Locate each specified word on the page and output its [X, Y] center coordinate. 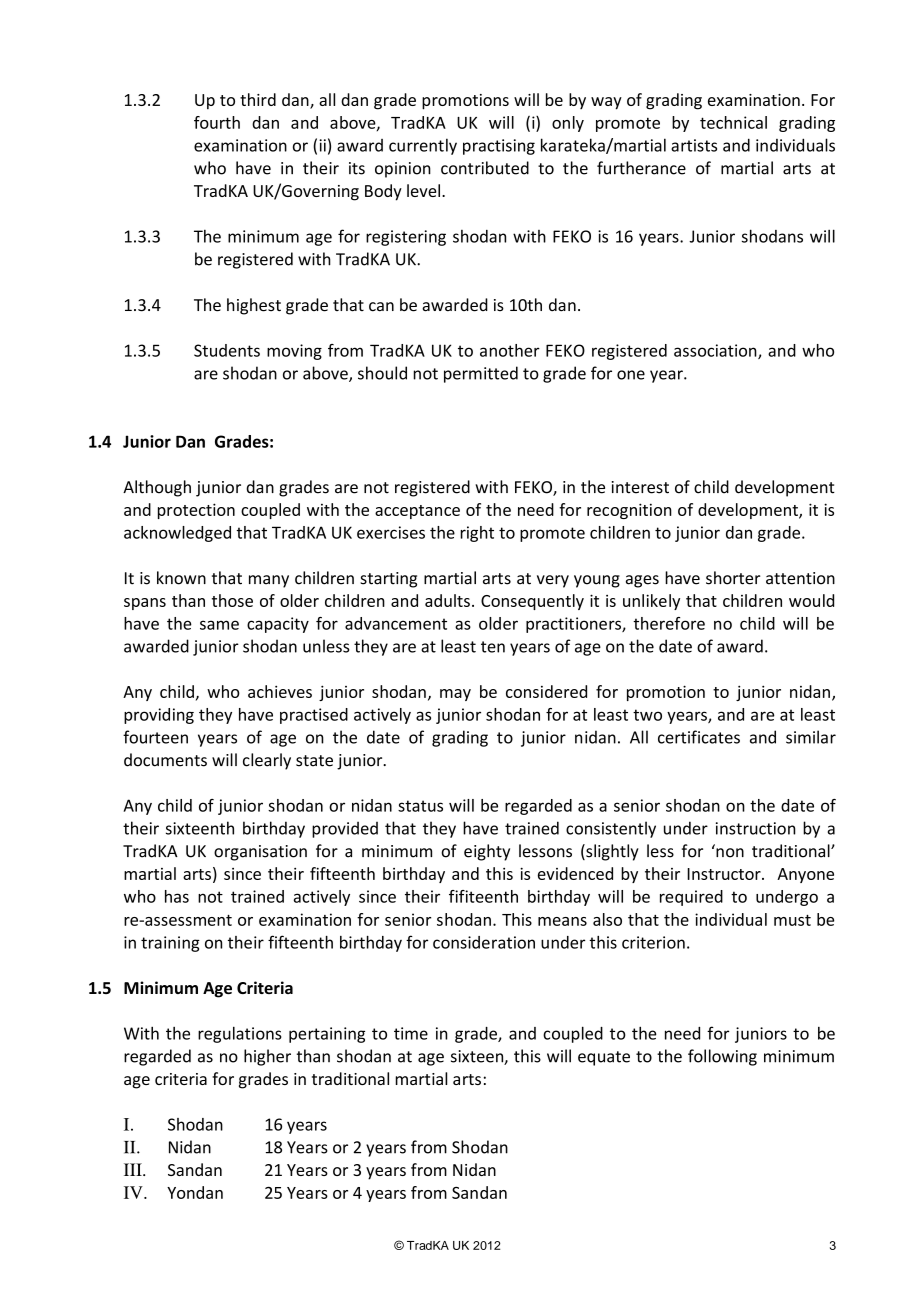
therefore [669, 623]
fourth [217, 122]
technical [733, 122]
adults [447, 600]
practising [499, 147]
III [134, 1169]
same [219, 625]
